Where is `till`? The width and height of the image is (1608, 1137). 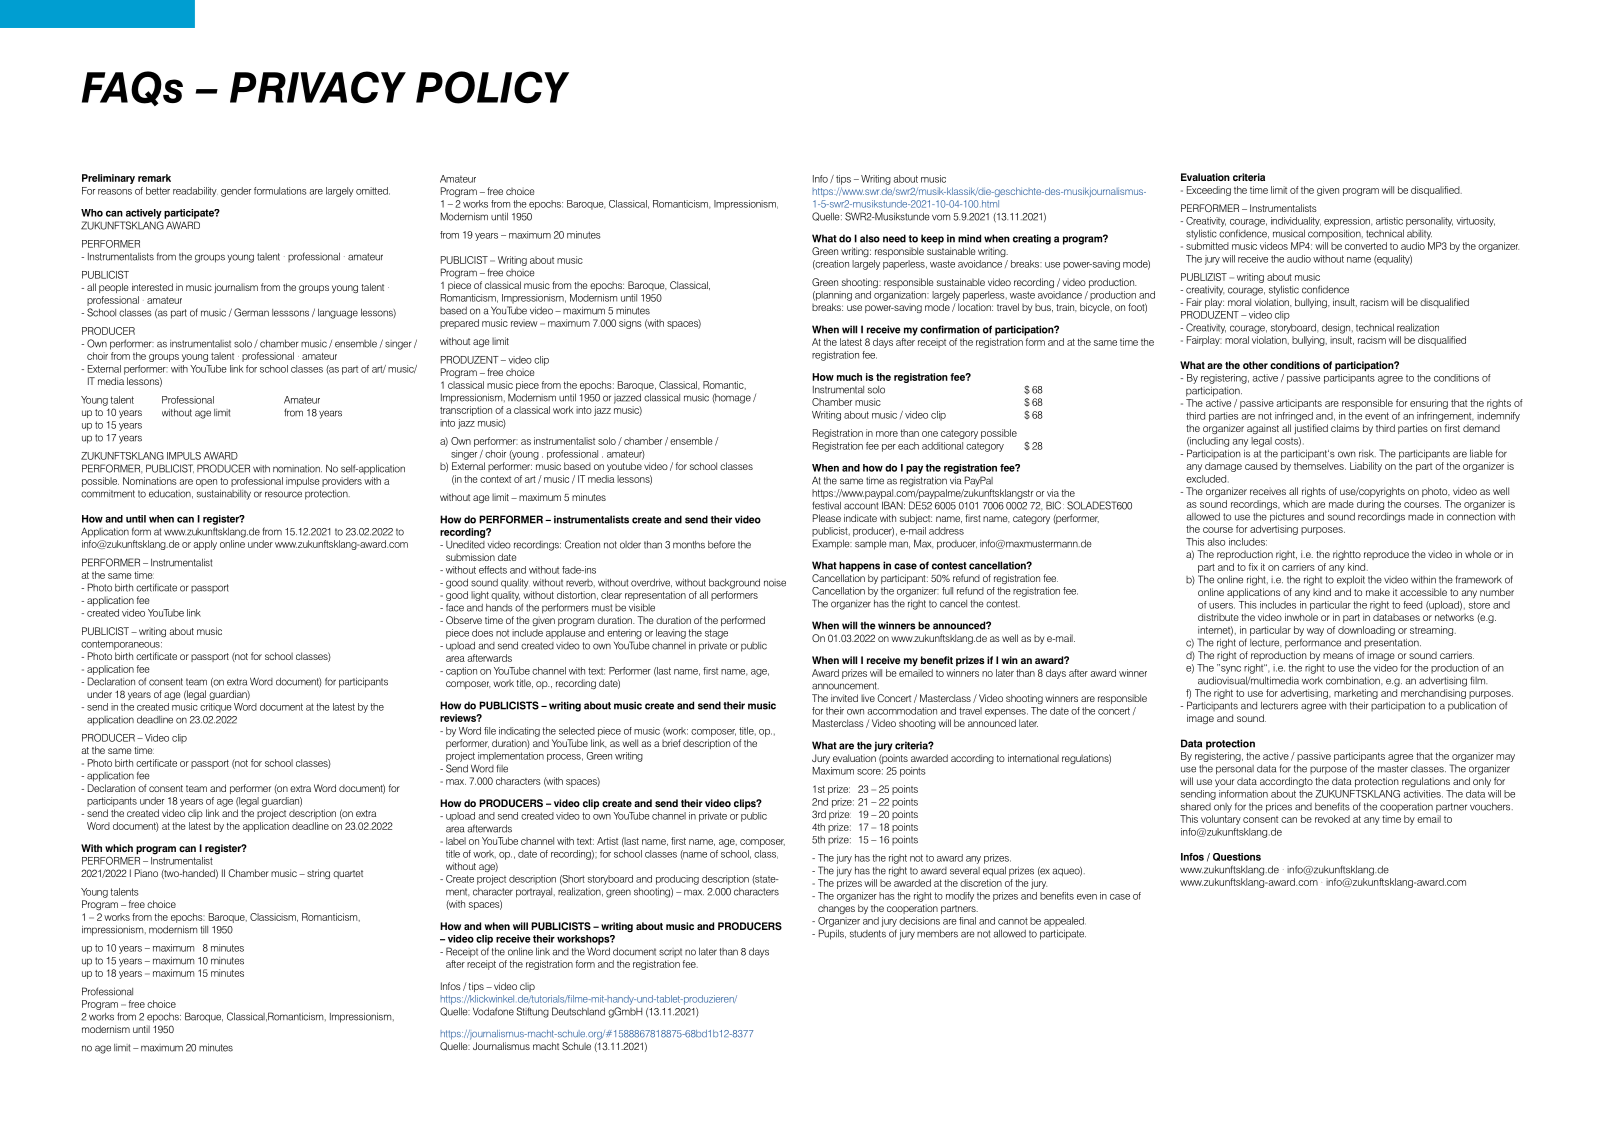
till is located at coordinates (204, 930).
